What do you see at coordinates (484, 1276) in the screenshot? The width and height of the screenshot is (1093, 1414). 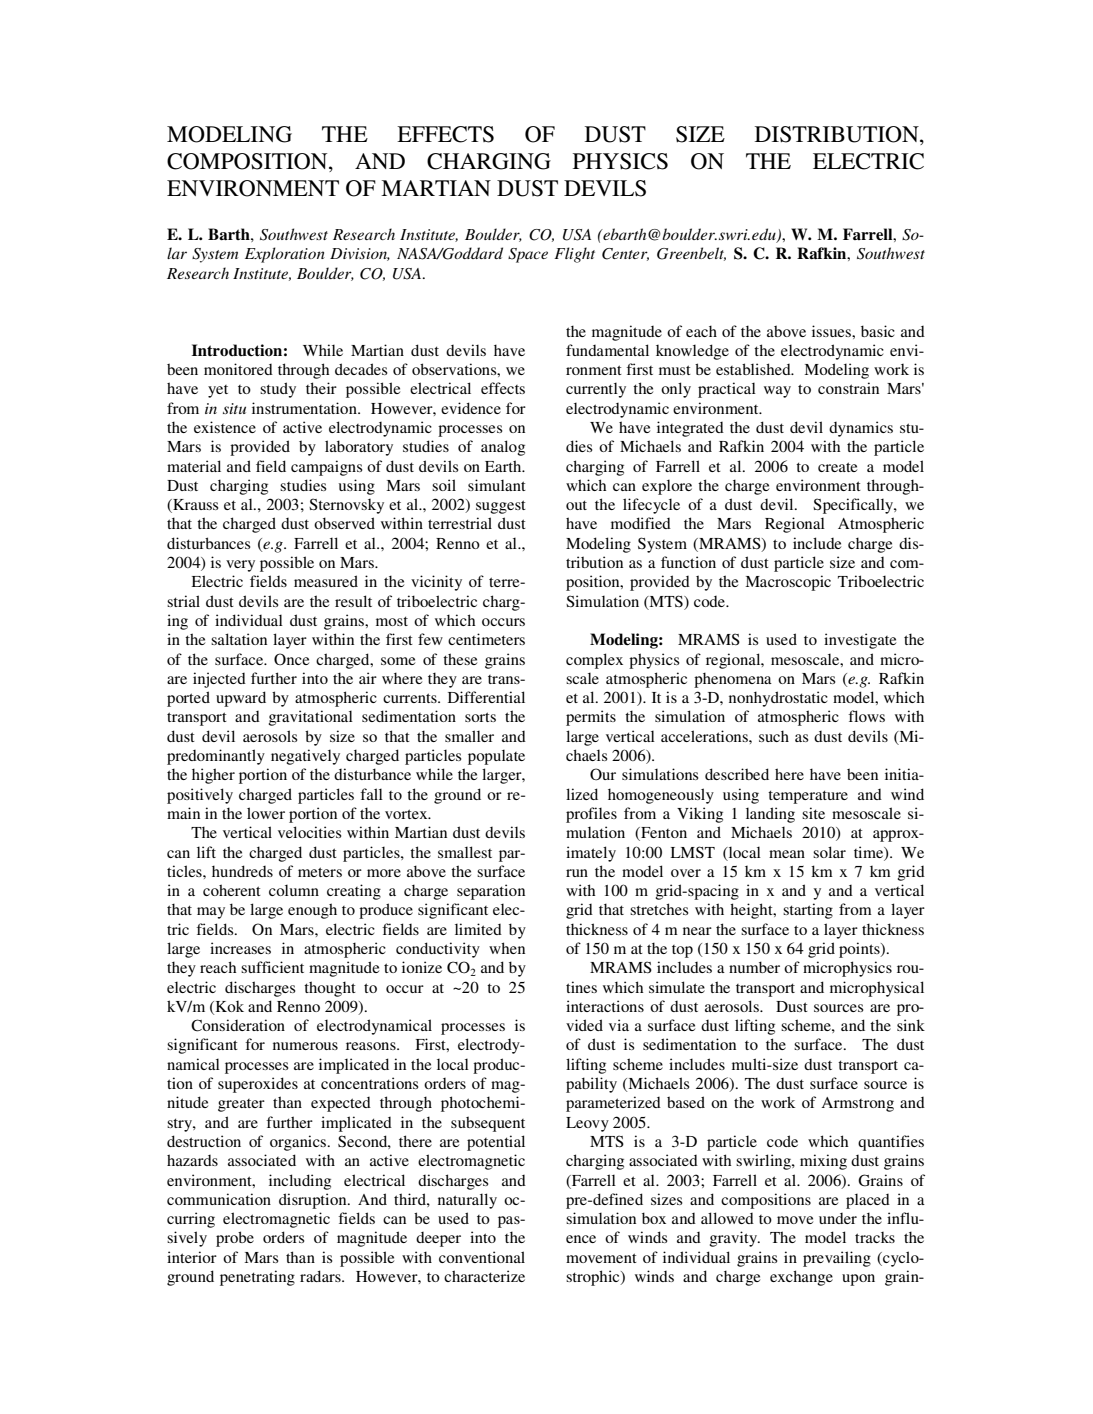 I see `characterize` at bounding box center [484, 1276].
